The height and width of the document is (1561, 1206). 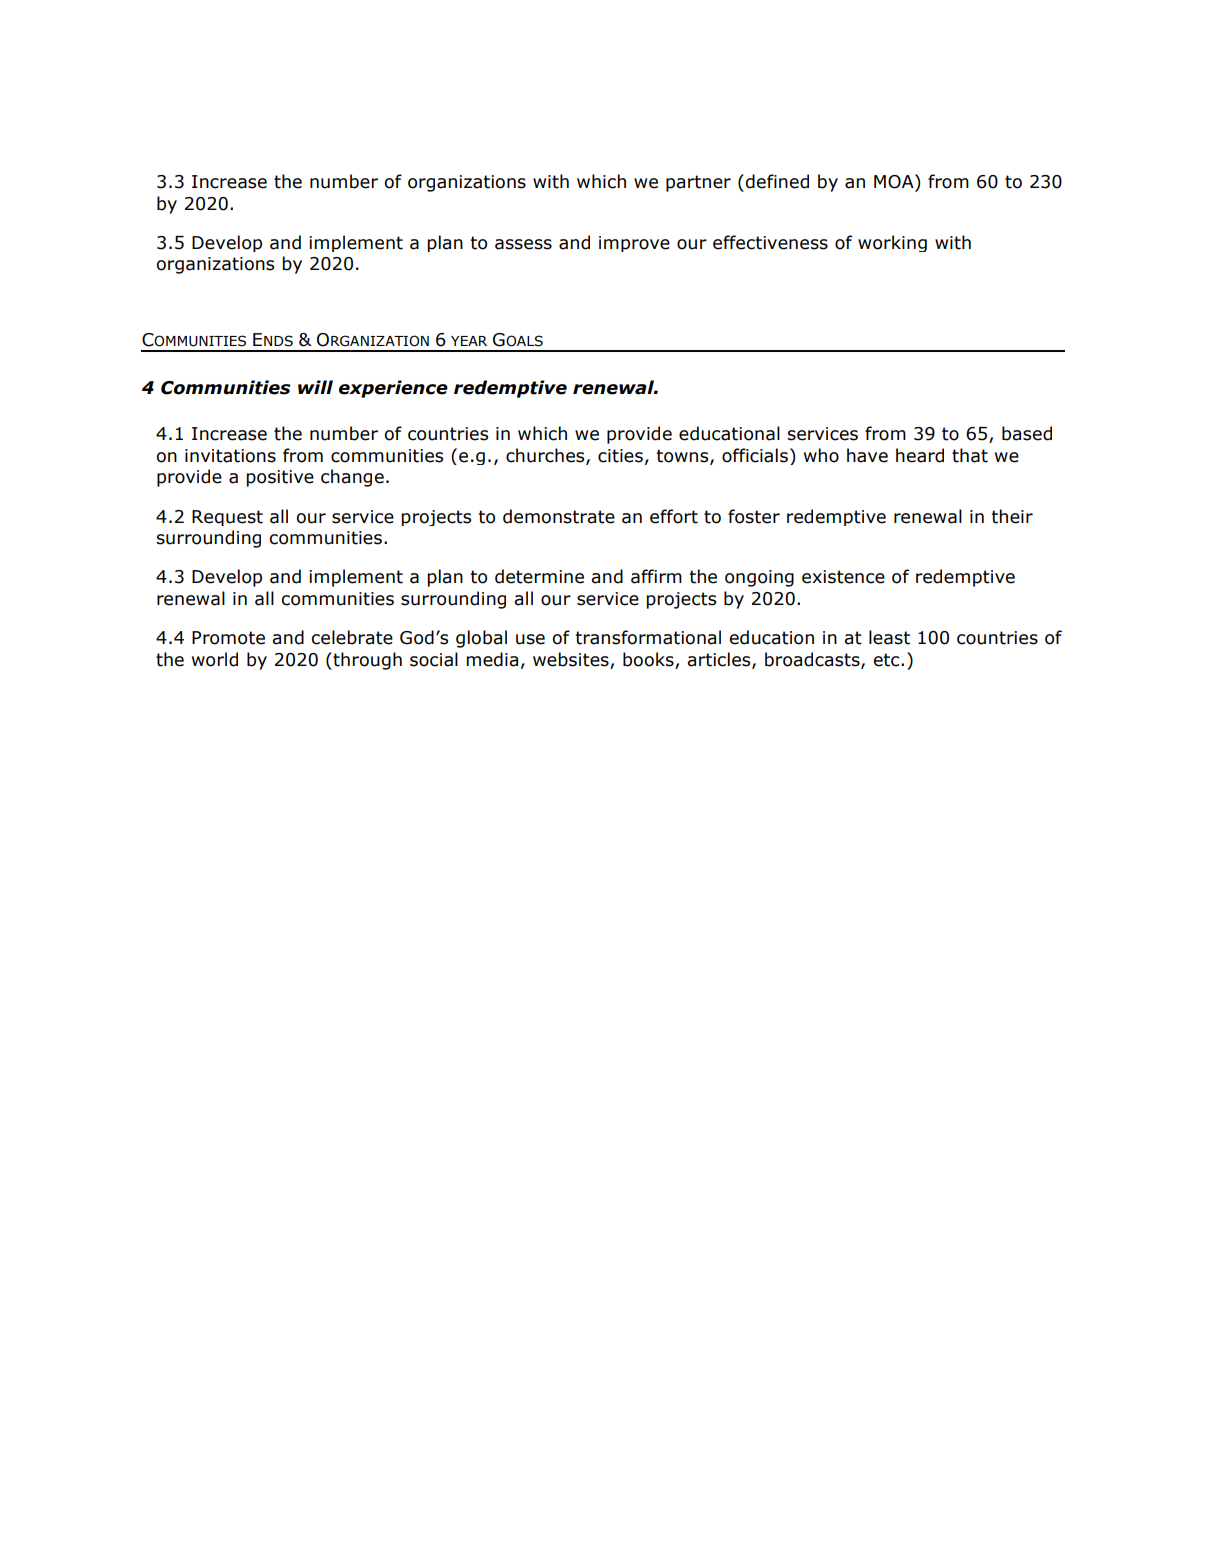 I want to click on transformational, so click(x=648, y=637).
